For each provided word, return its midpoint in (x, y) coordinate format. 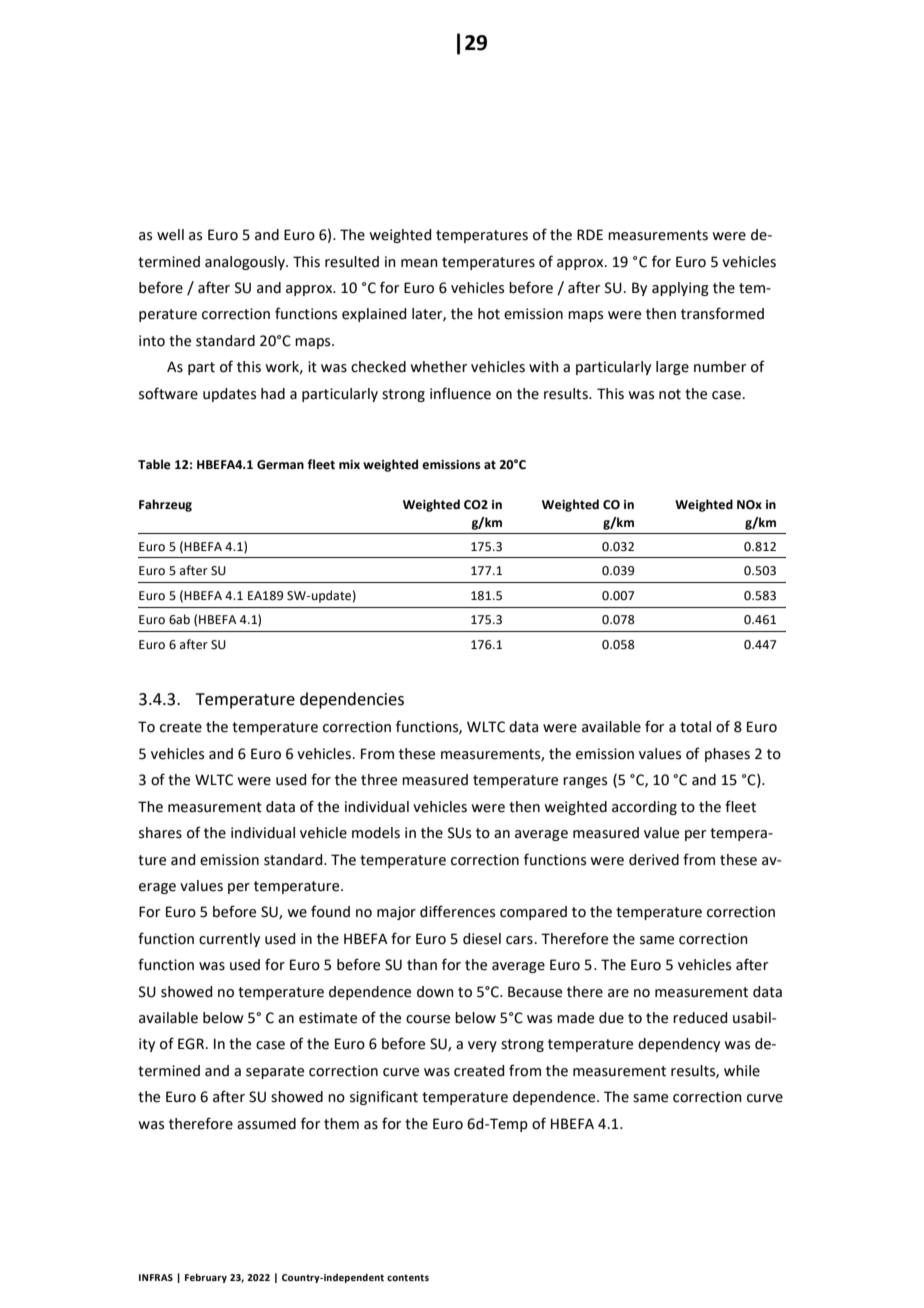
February (206, 1278)
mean (419, 263)
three (379, 780)
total (695, 727)
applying (680, 289)
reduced (700, 1018)
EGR (191, 1044)
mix (349, 464)
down (435, 992)
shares (160, 833)
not (670, 394)
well (170, 235)
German (280, 465)
